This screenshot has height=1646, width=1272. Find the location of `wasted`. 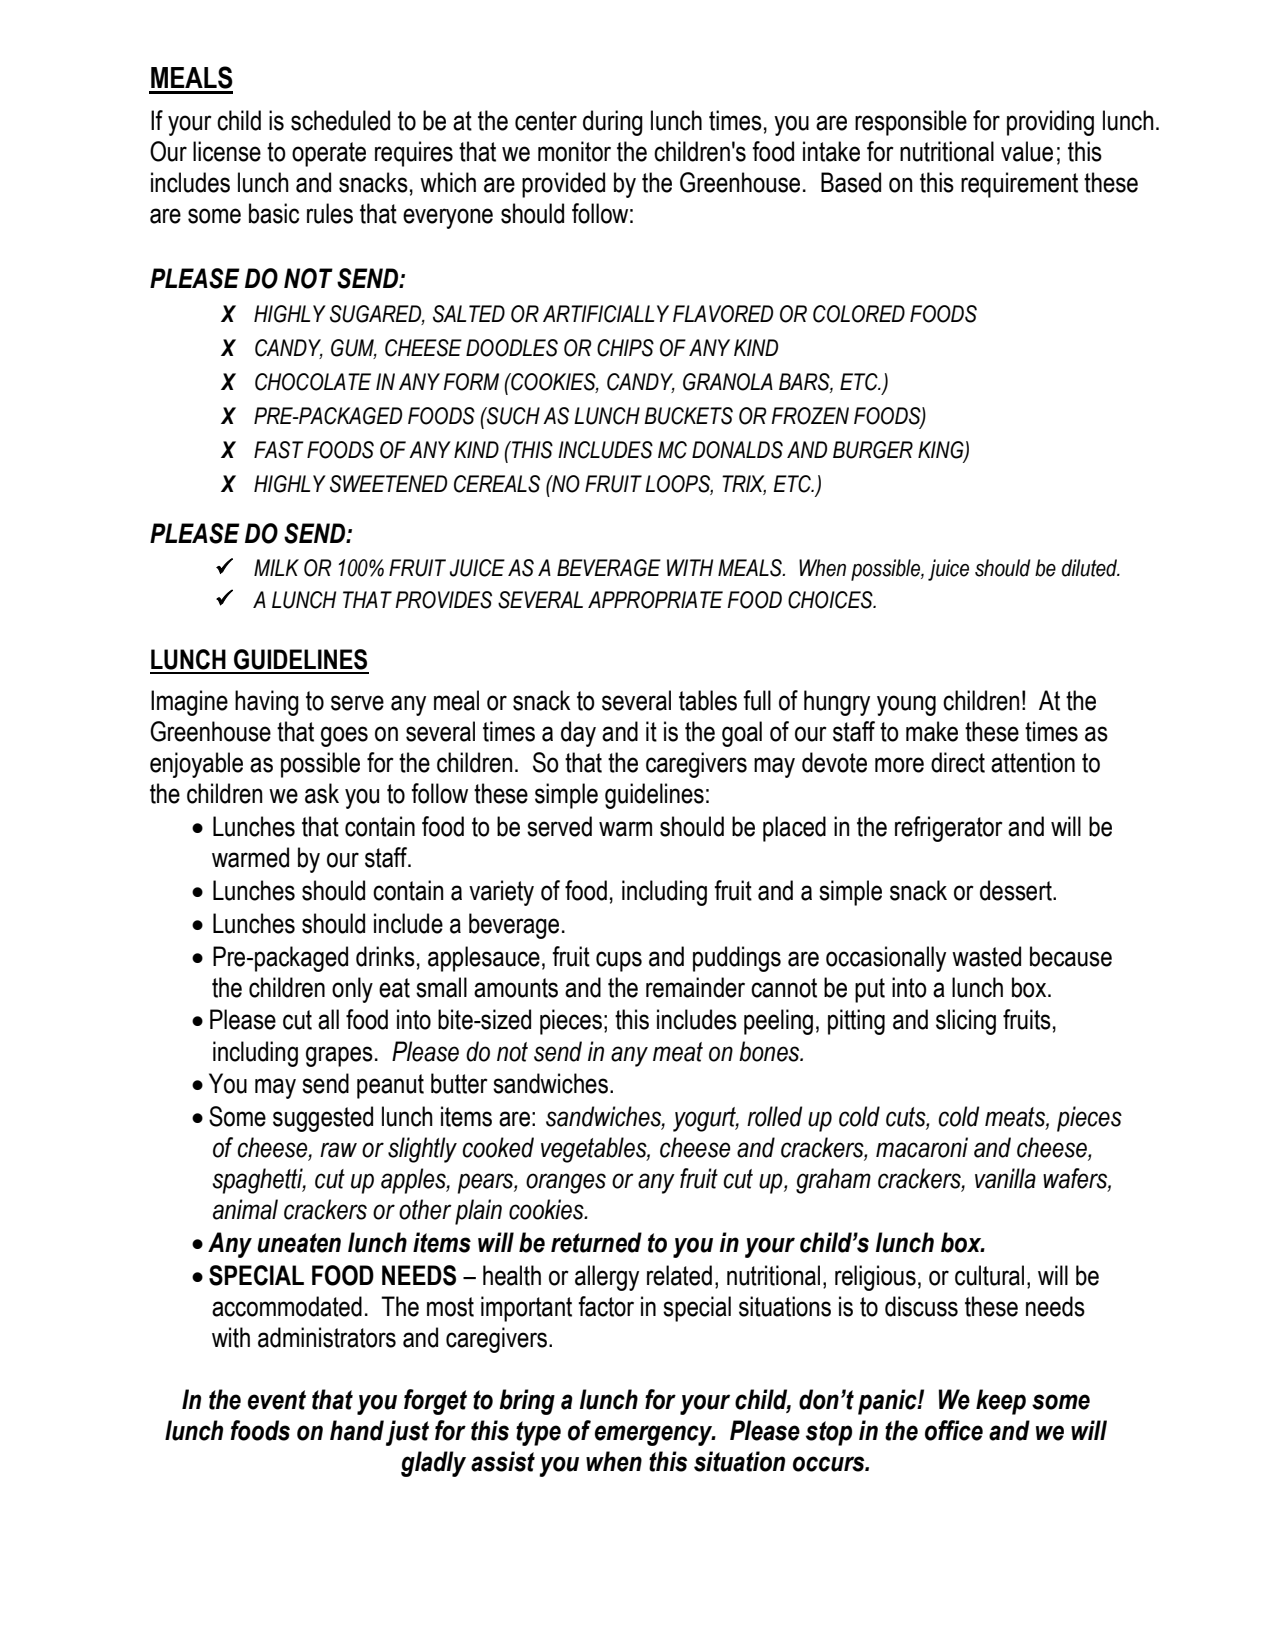

wasted is located at coordinates (986, 956).
